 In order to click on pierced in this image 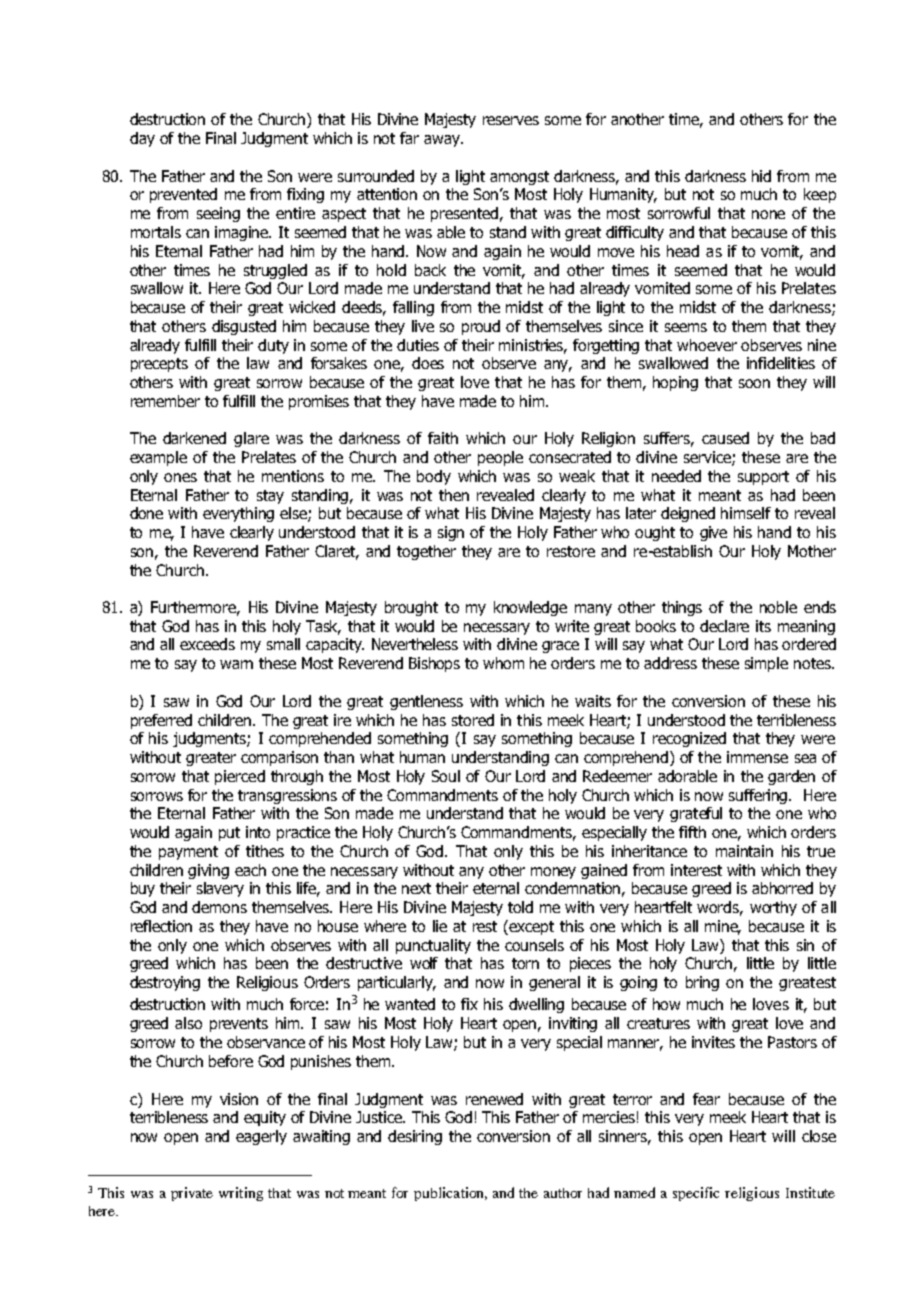, I will do `click(240, 777)`.
